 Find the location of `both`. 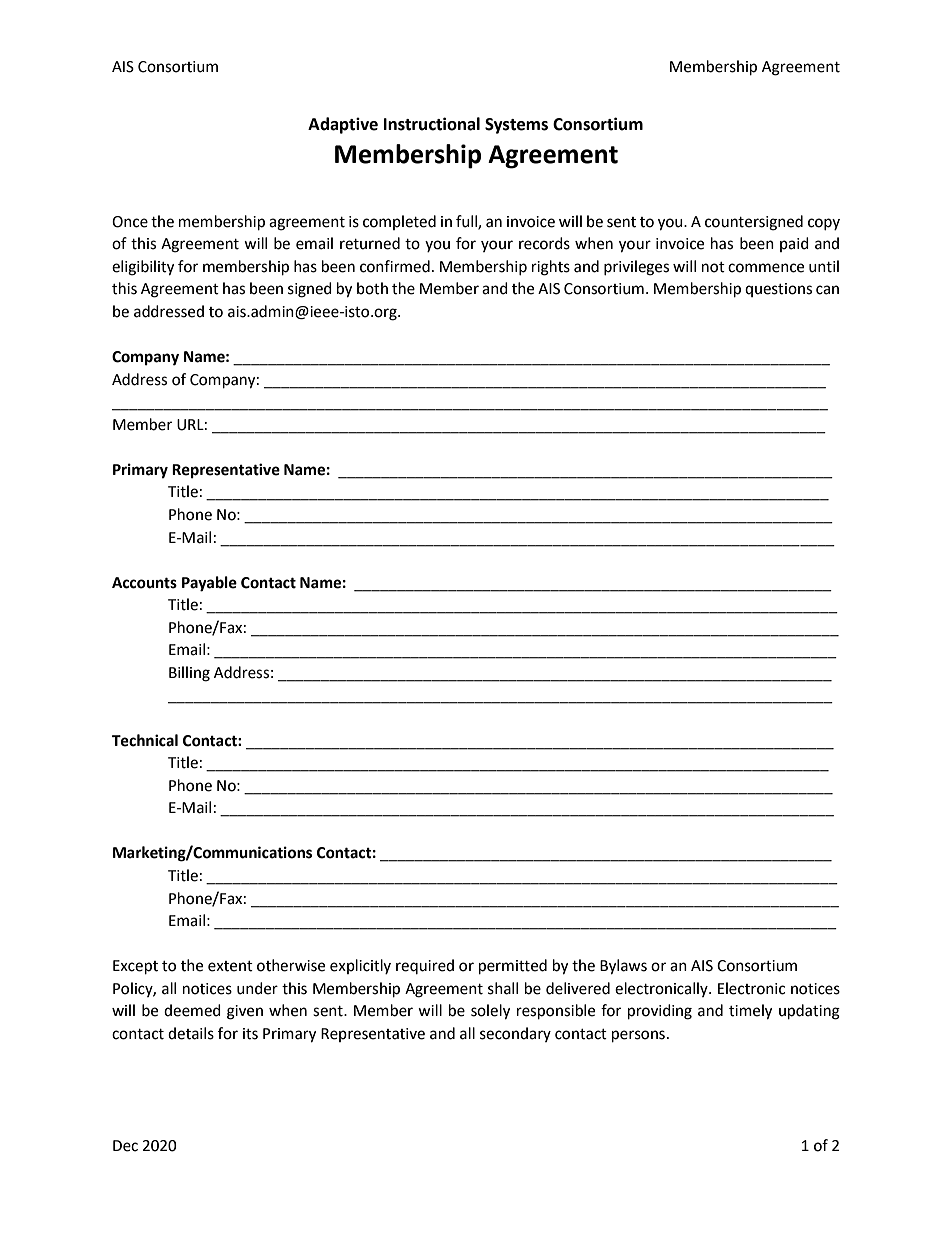

both is located at coordinates (372, 288).
